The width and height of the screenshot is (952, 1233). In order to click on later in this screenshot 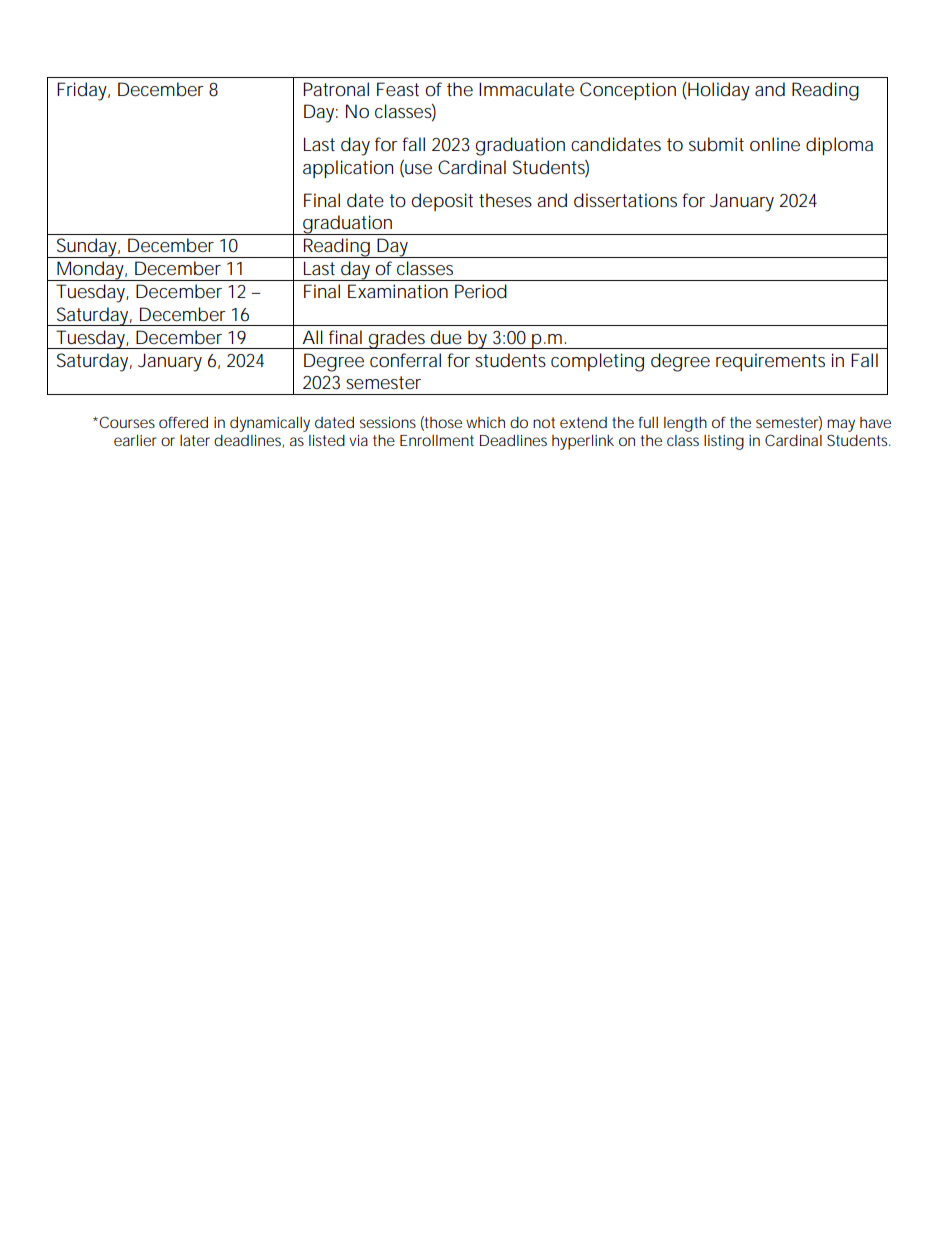, I will do `click(195, 440)`.
